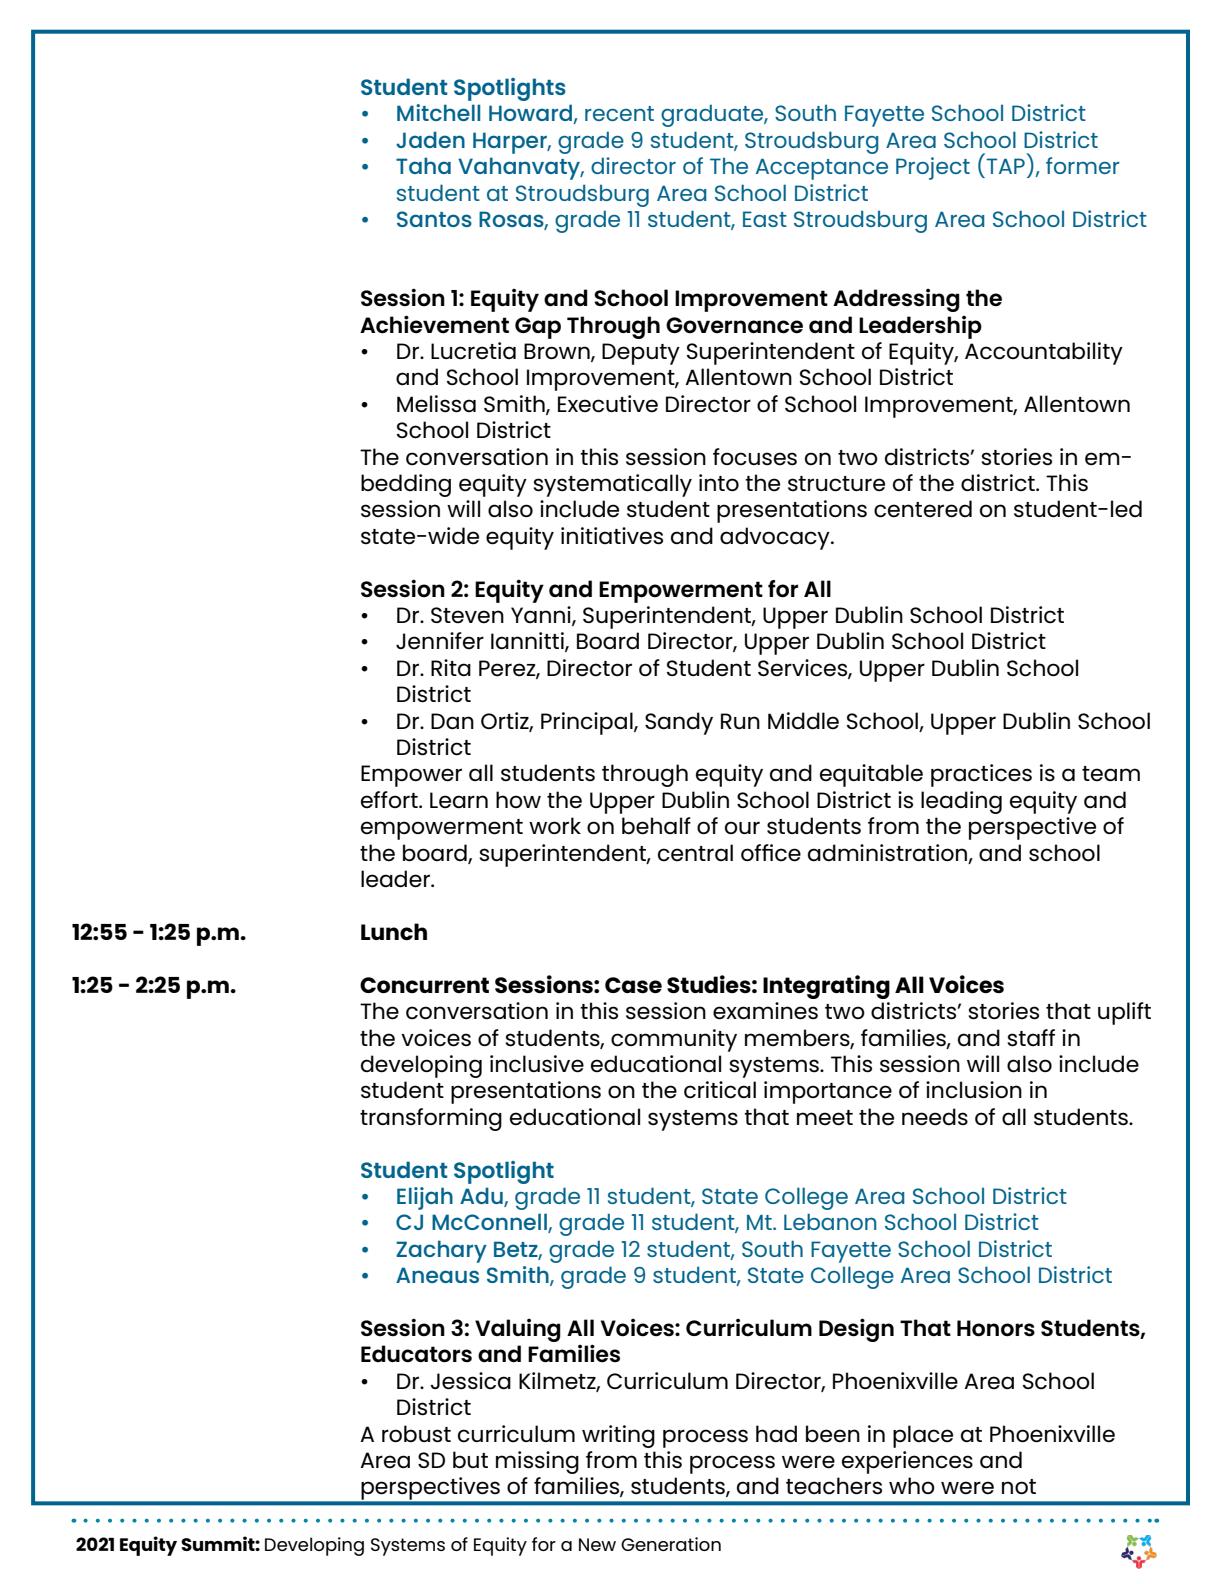 The width and height of the screenshot is (1224, 1584). Describe the element at coordinates (467, 615) in the screenshot. I see `Steven` at that location.
